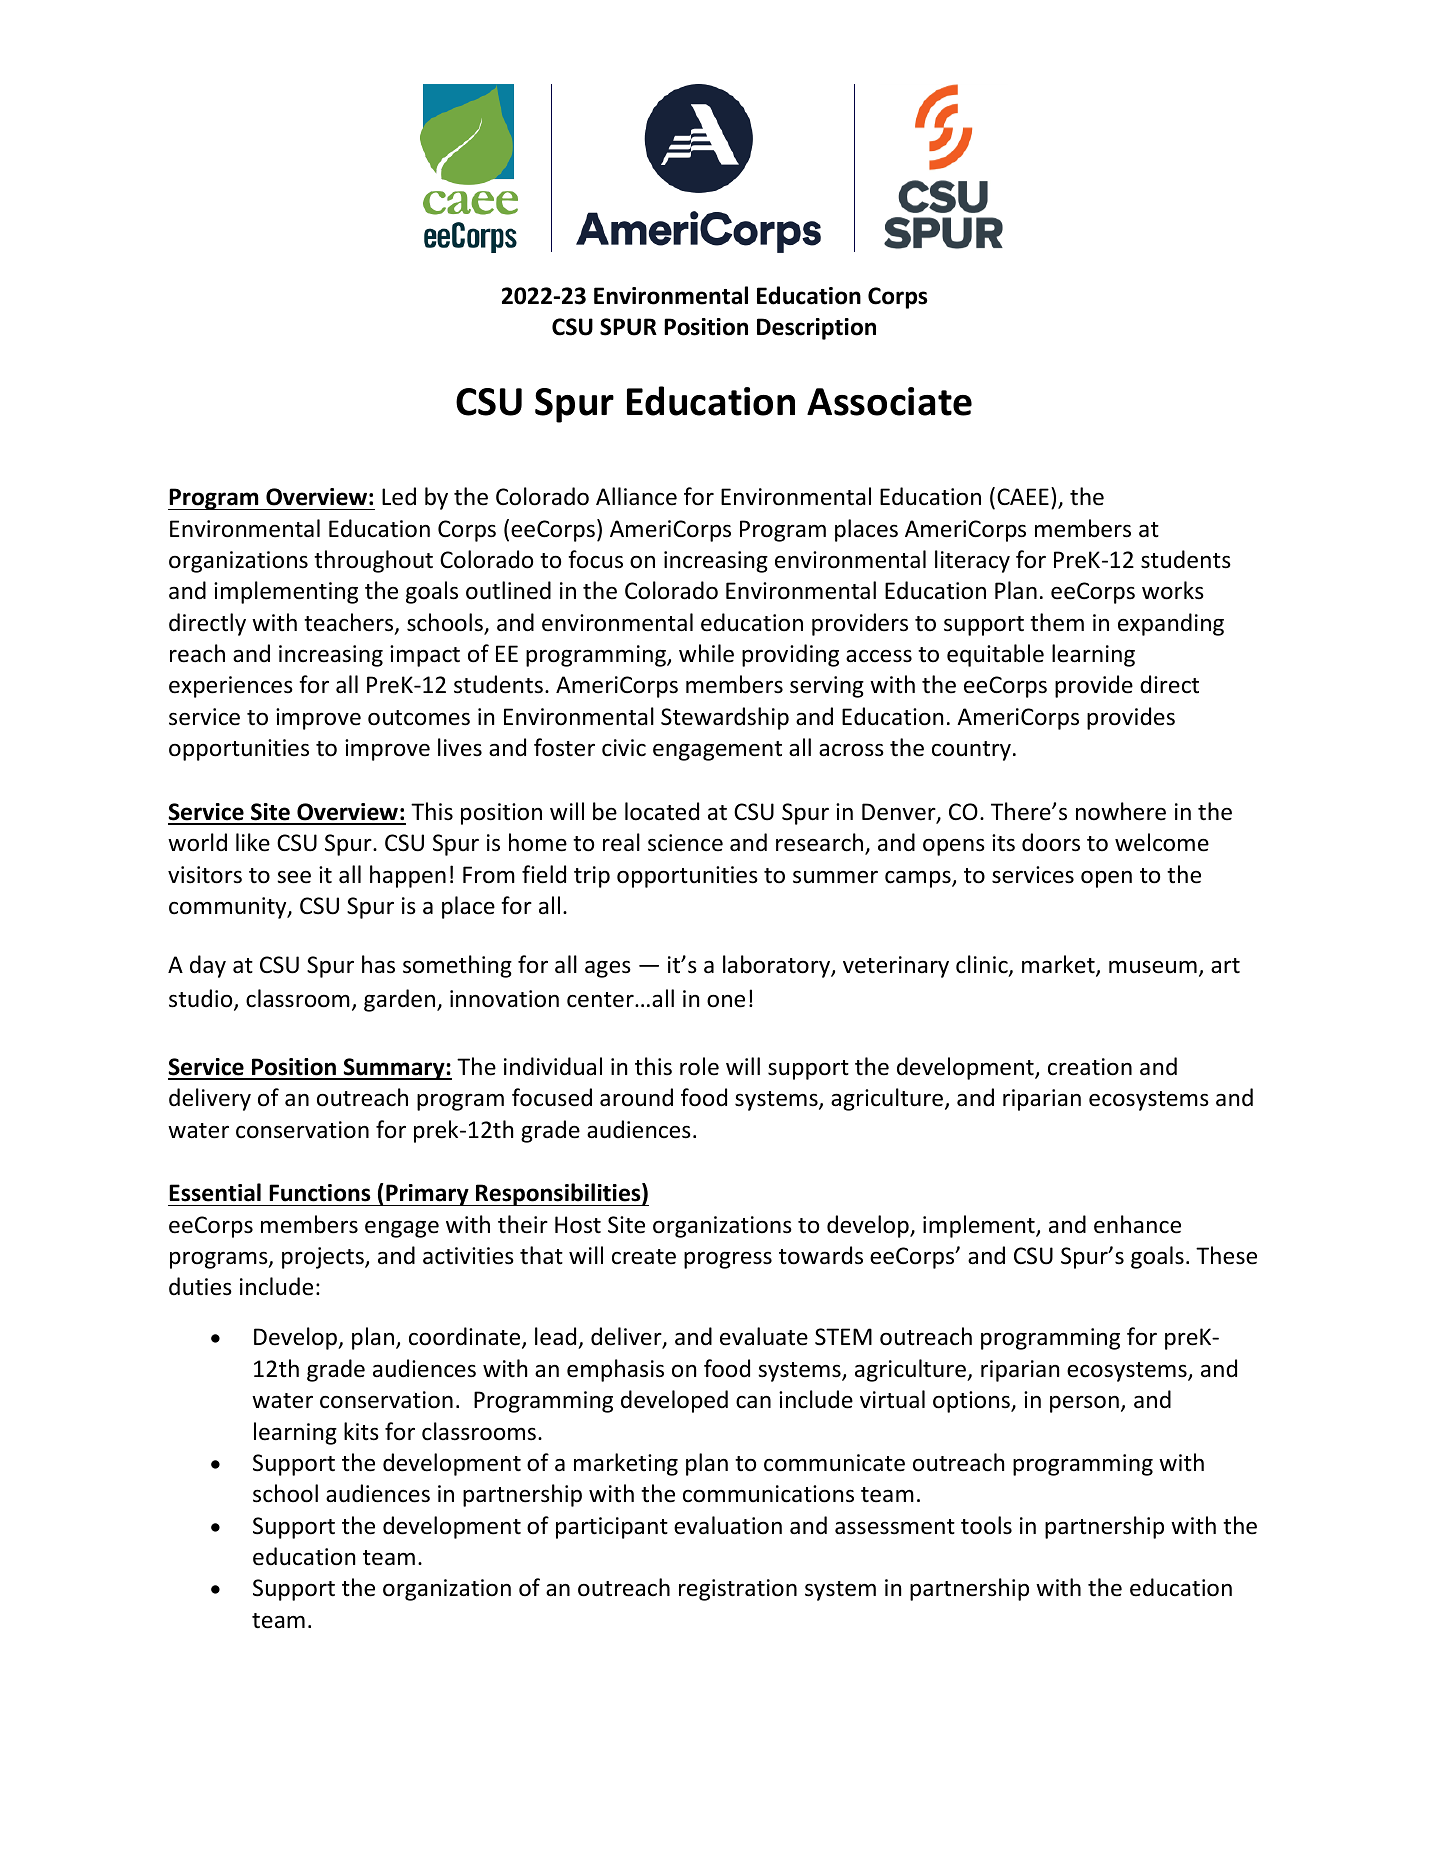 This screenshot has width=1429, height=1850. Describe the element at coordinates (361, 1431) in the screenshot. I see `kits` at that location.
